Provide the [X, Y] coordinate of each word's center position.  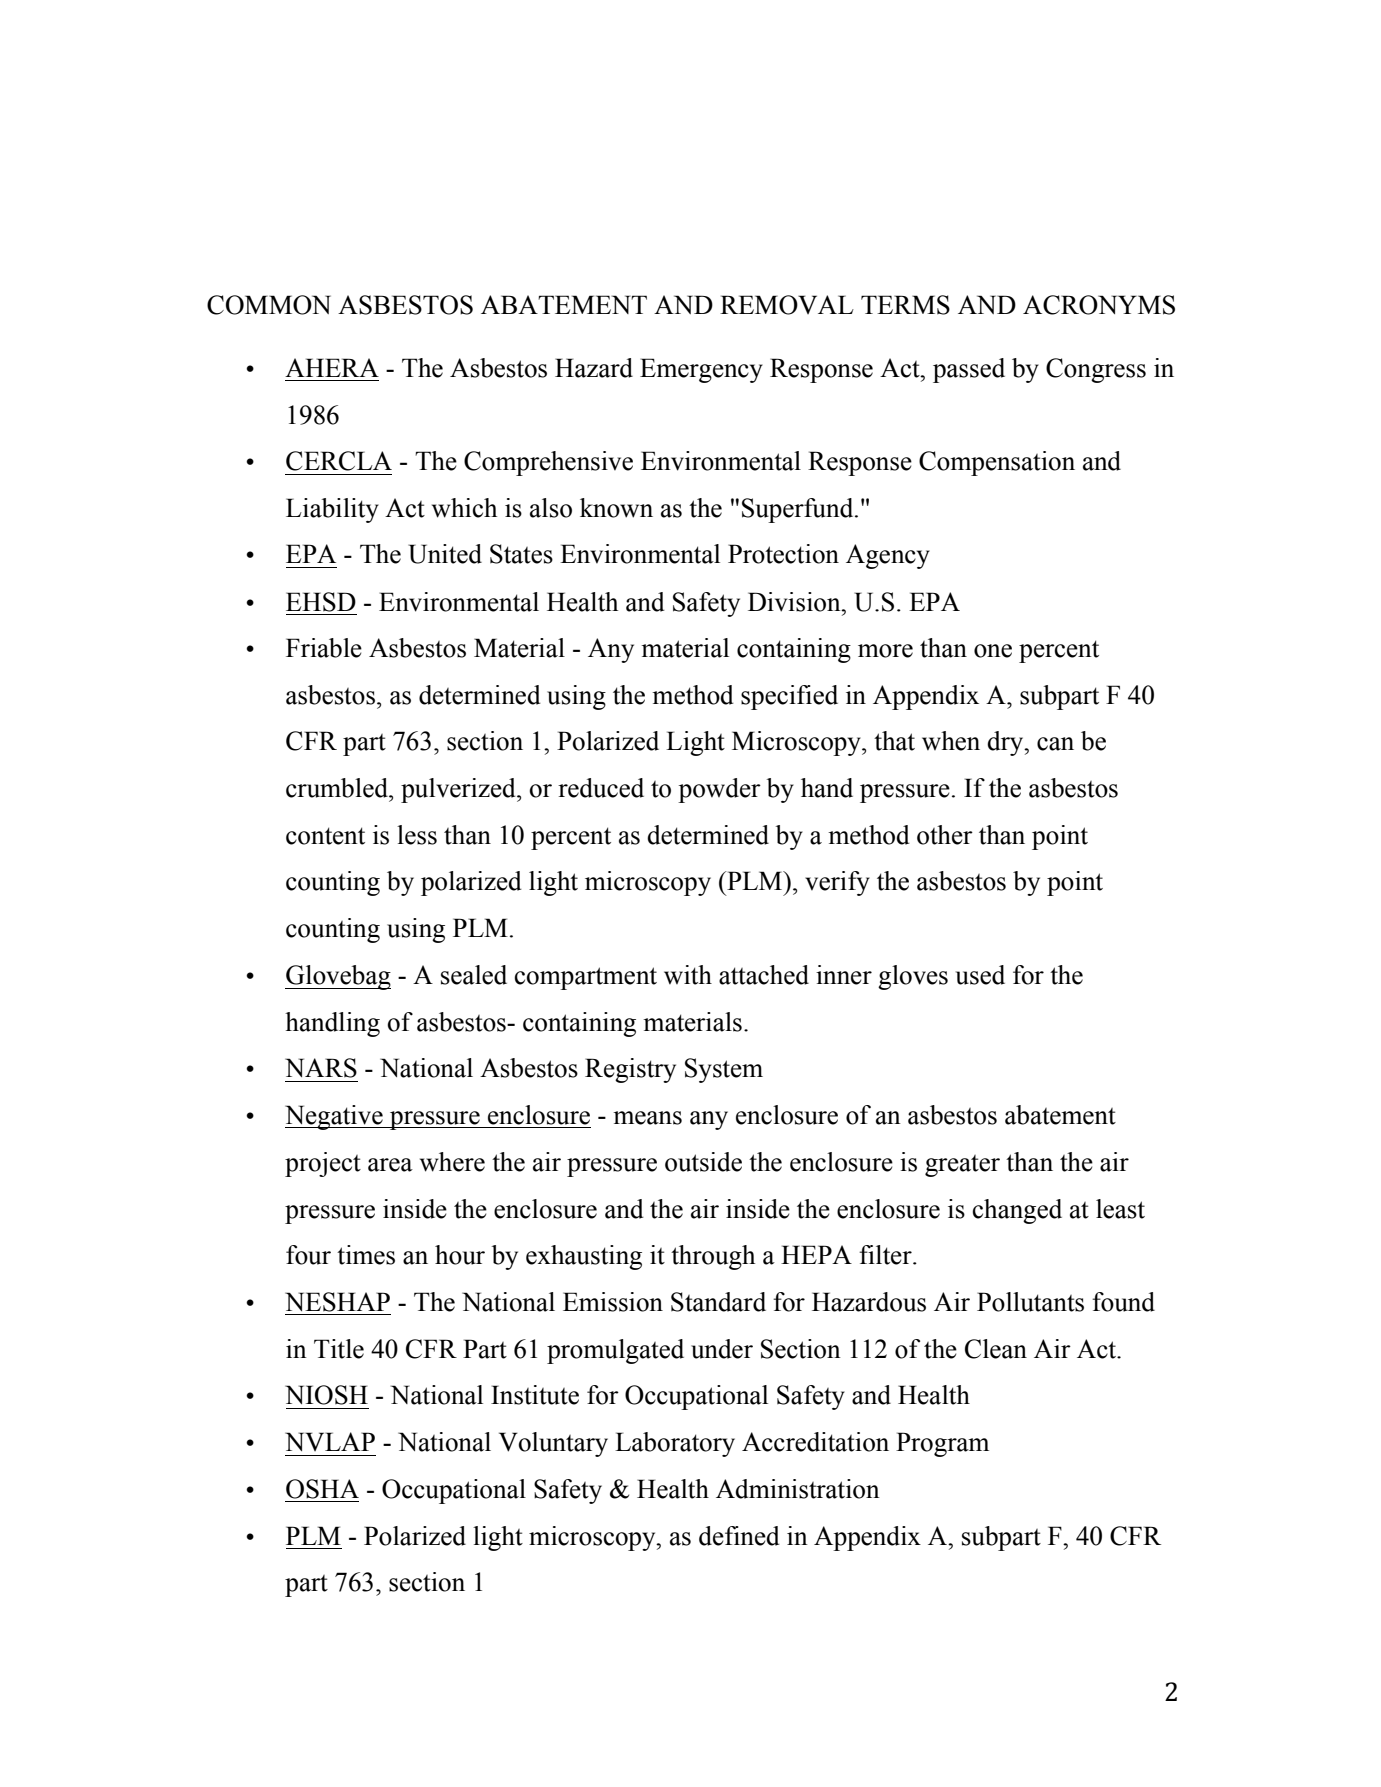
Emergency [701, 370]
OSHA [322, 1489]
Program [942, 1444]
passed [969, 370]
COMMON [269, 305]
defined [739, 1536]
